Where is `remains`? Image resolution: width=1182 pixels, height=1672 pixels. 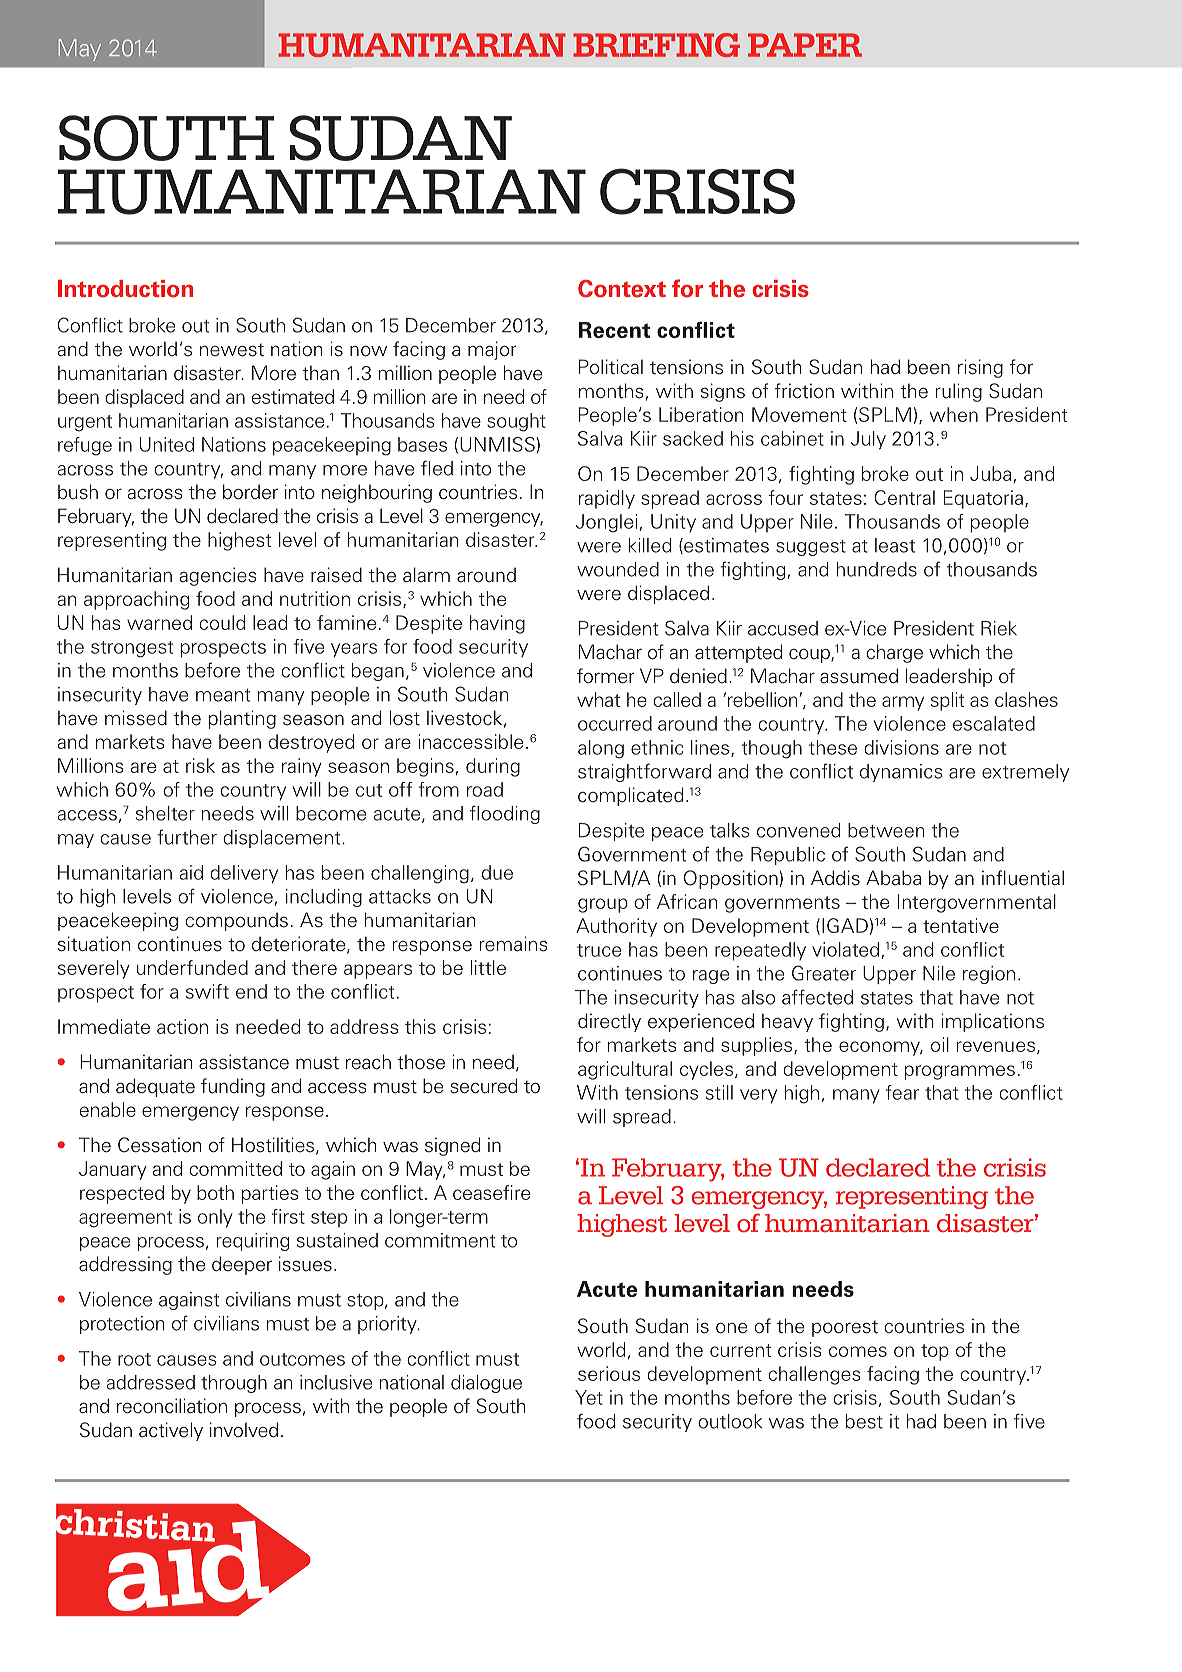
remains is located at coordinates (513, 944).
